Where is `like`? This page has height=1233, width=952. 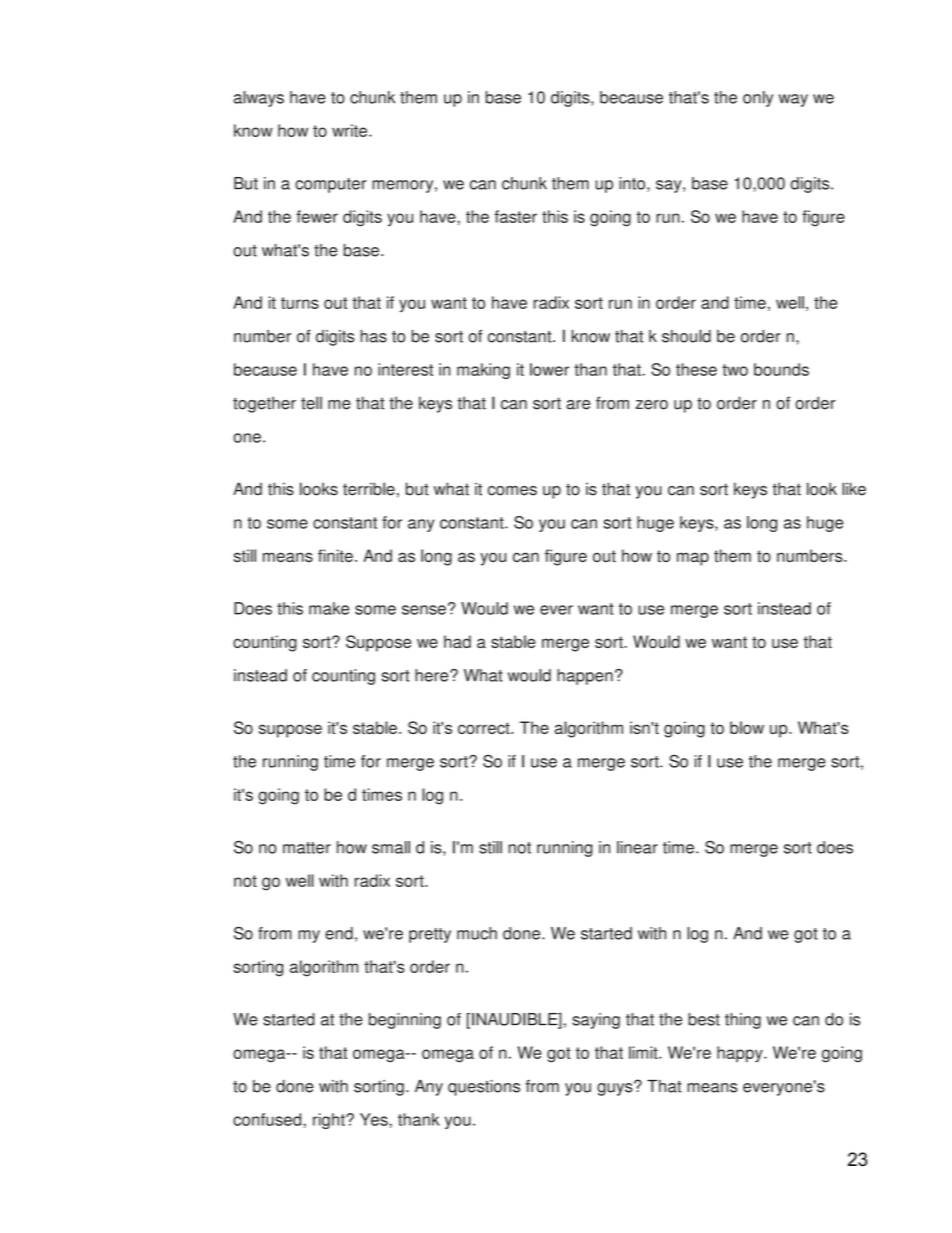
like is located at coordinates (854, 489).
